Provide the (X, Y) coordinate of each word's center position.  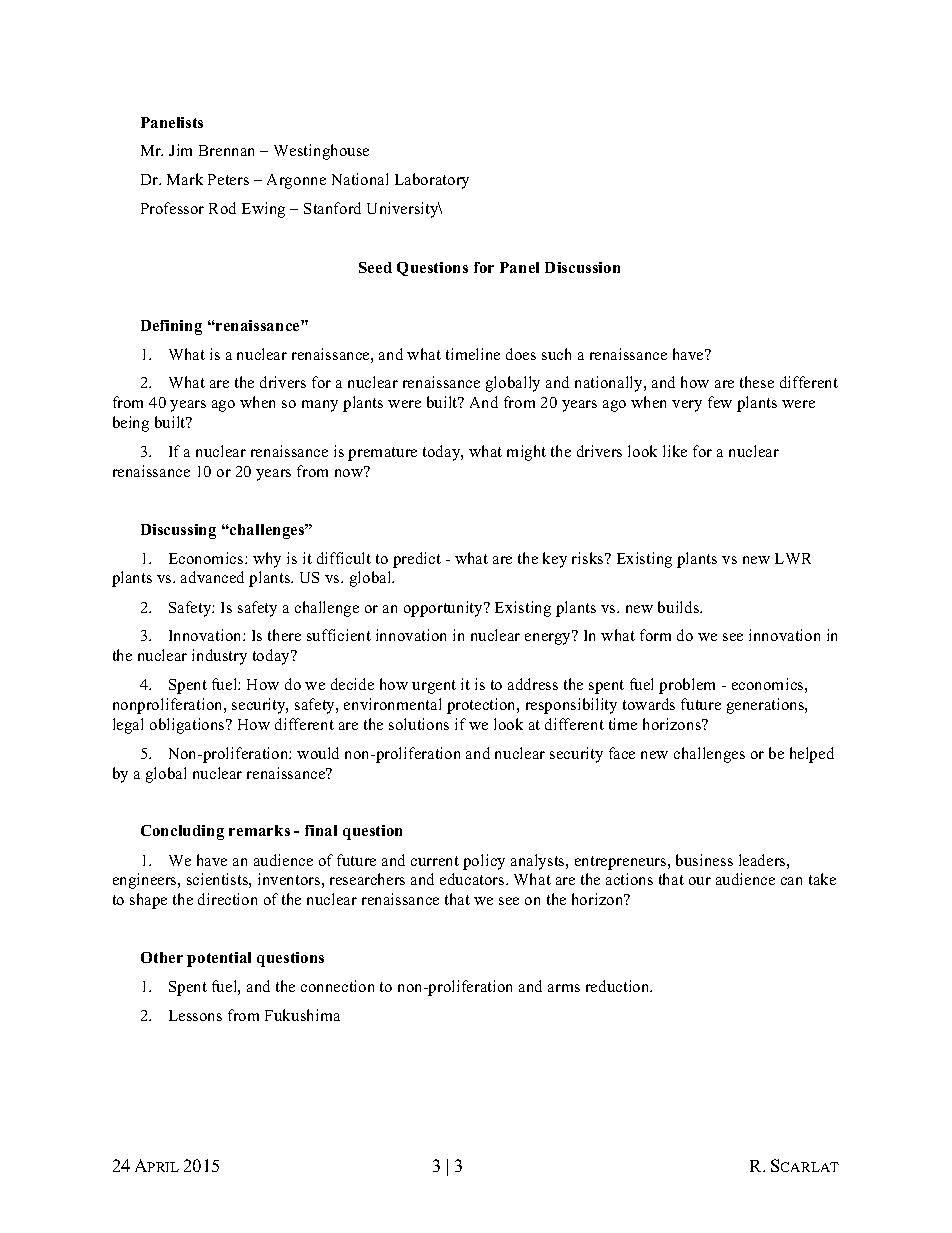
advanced (212, 577)
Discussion (582, 267)
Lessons (195, 1015)
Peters (228, 179)
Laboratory (432, 181)
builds (680, 607)
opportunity (444, 609)
